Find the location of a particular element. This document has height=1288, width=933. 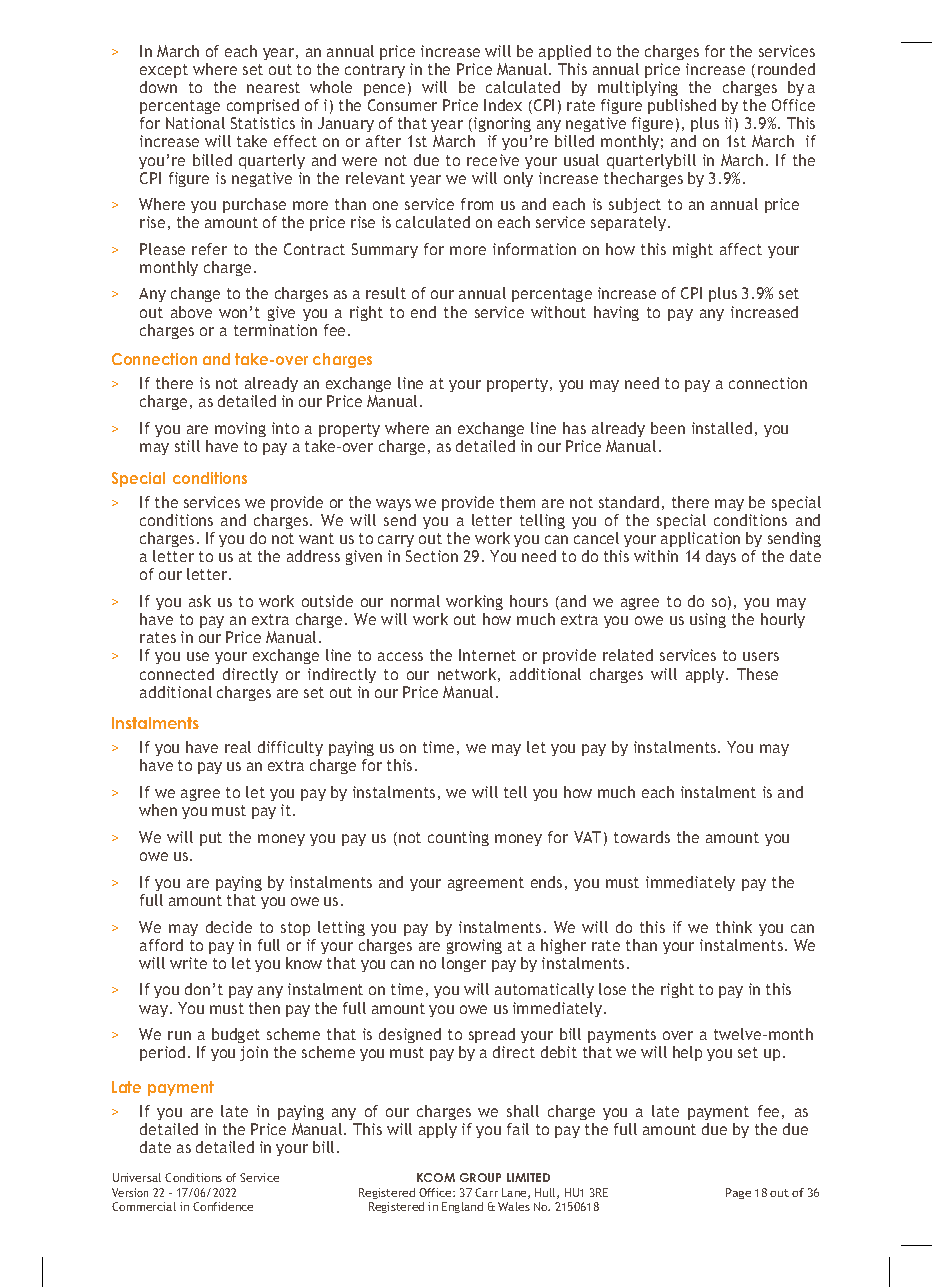

put is located at coordinates (211, 839).
